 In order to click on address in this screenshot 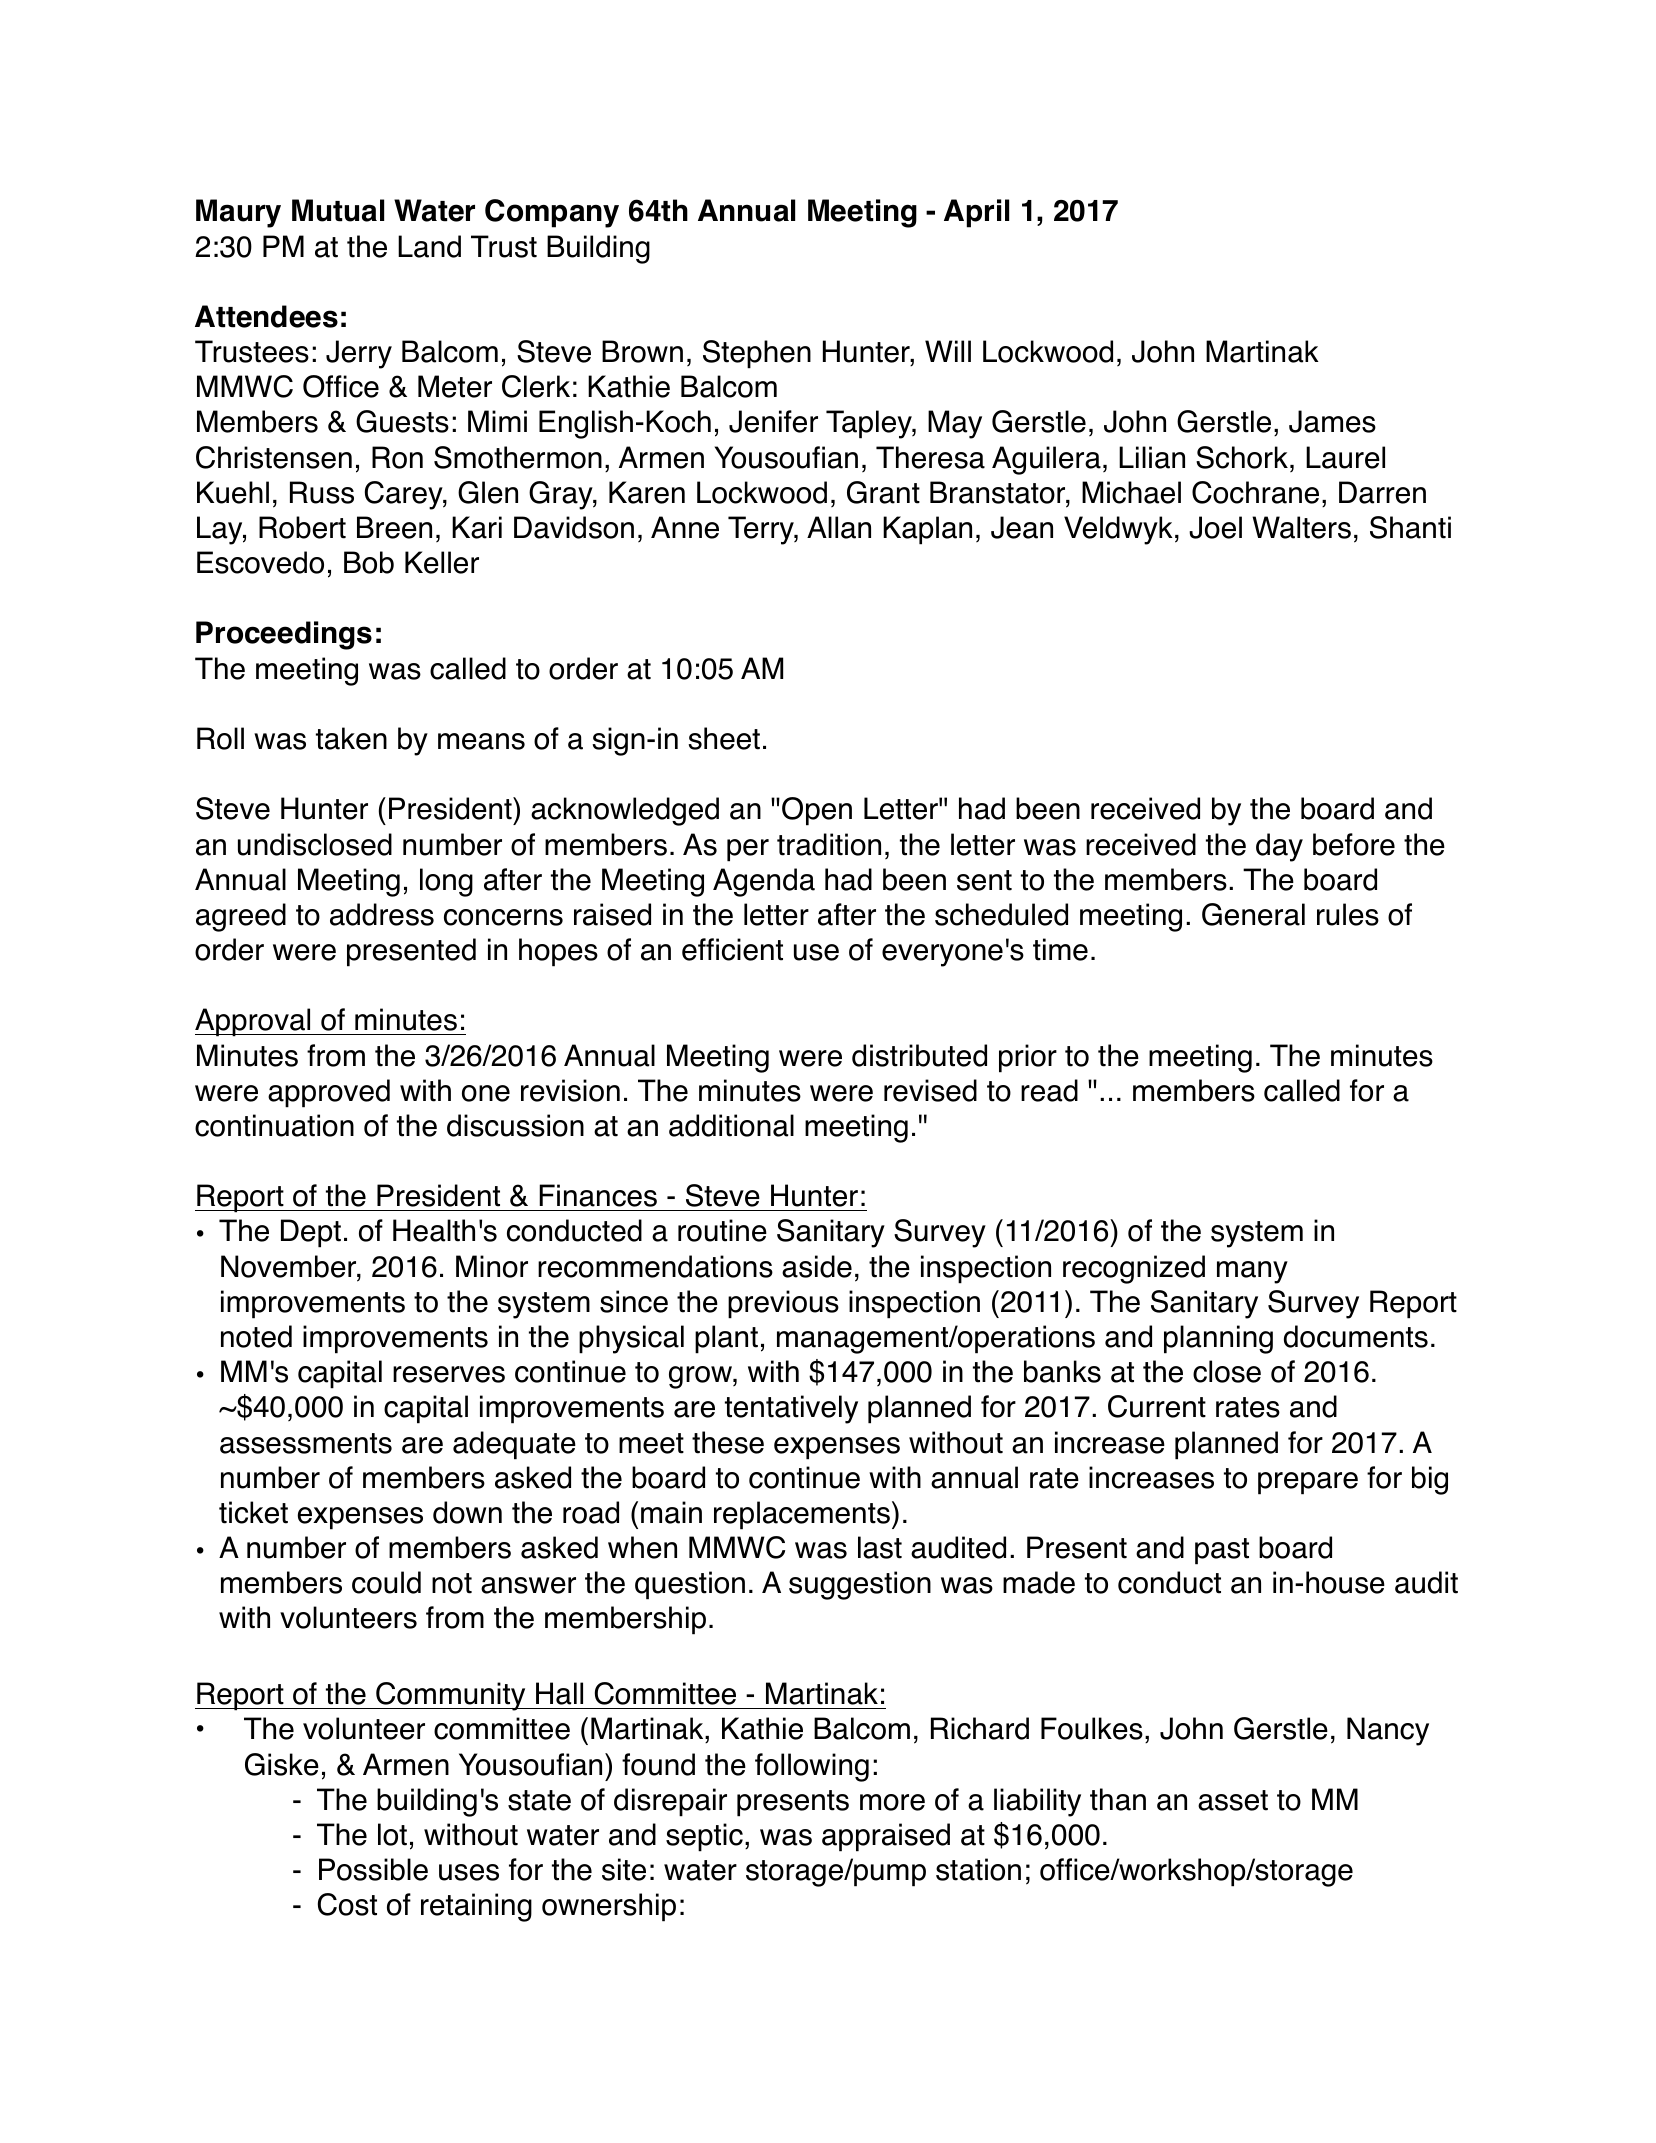, I will do `click(382, 914)`.
